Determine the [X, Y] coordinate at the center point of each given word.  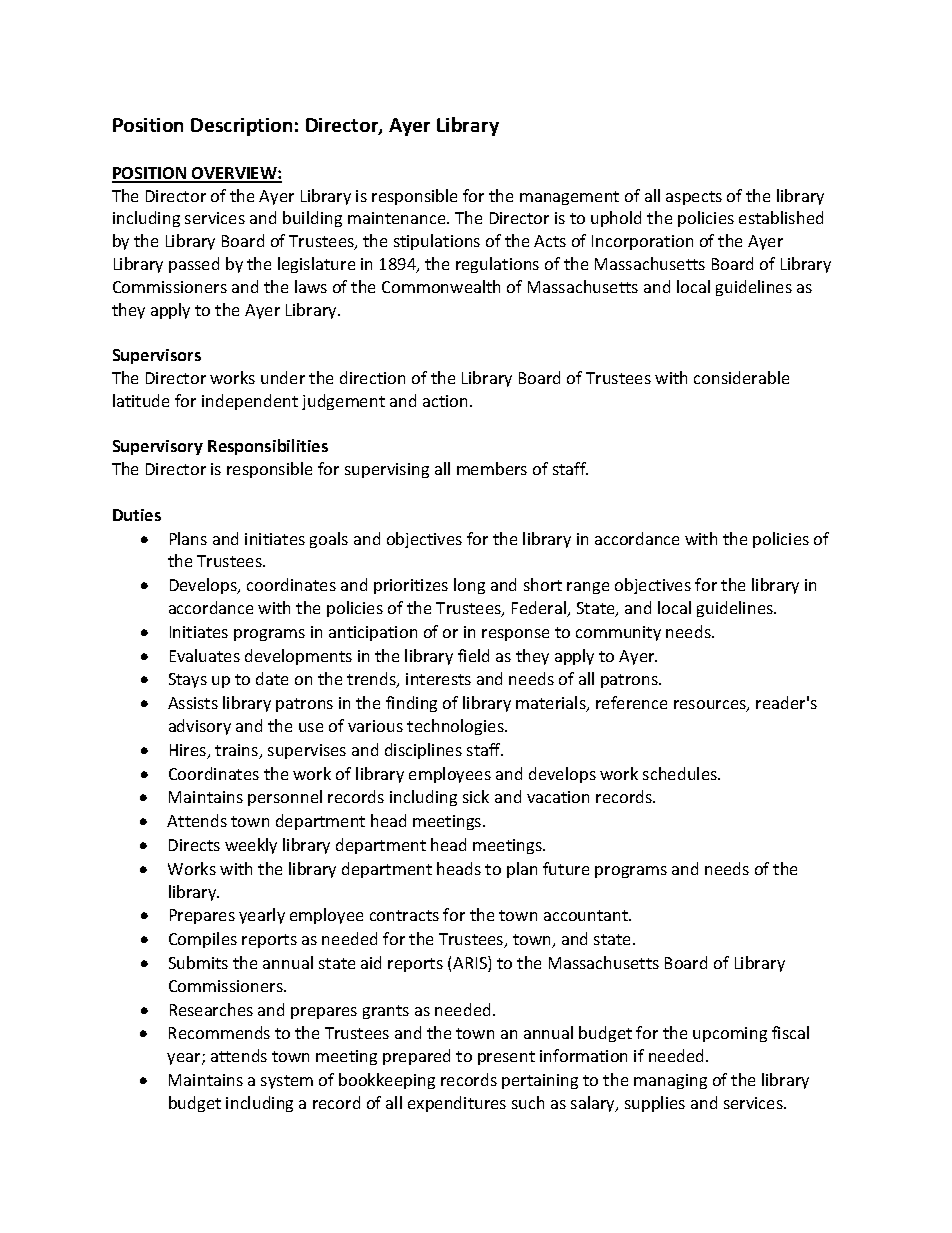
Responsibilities [268, 447]
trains [238, 751]
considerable [741, 377]
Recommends [219, 1032]
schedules [681, 773]
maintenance [398, 218]
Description [241, 127]
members [492, 468]
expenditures [457, 1104]
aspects [694, 198]
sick [476, 796]
